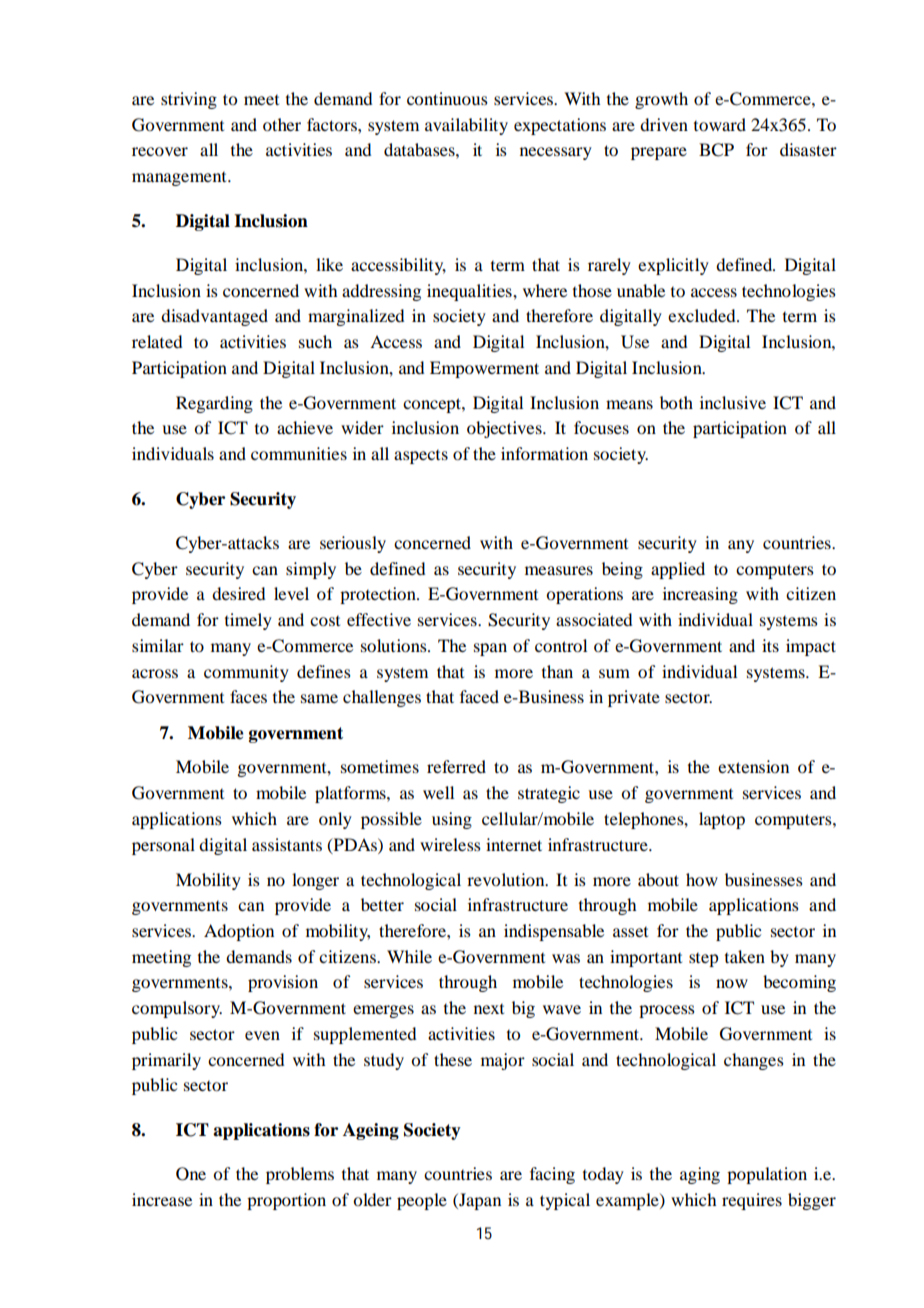 The image size is (924, 1308). I want to click on availability, so click(466, 126).
